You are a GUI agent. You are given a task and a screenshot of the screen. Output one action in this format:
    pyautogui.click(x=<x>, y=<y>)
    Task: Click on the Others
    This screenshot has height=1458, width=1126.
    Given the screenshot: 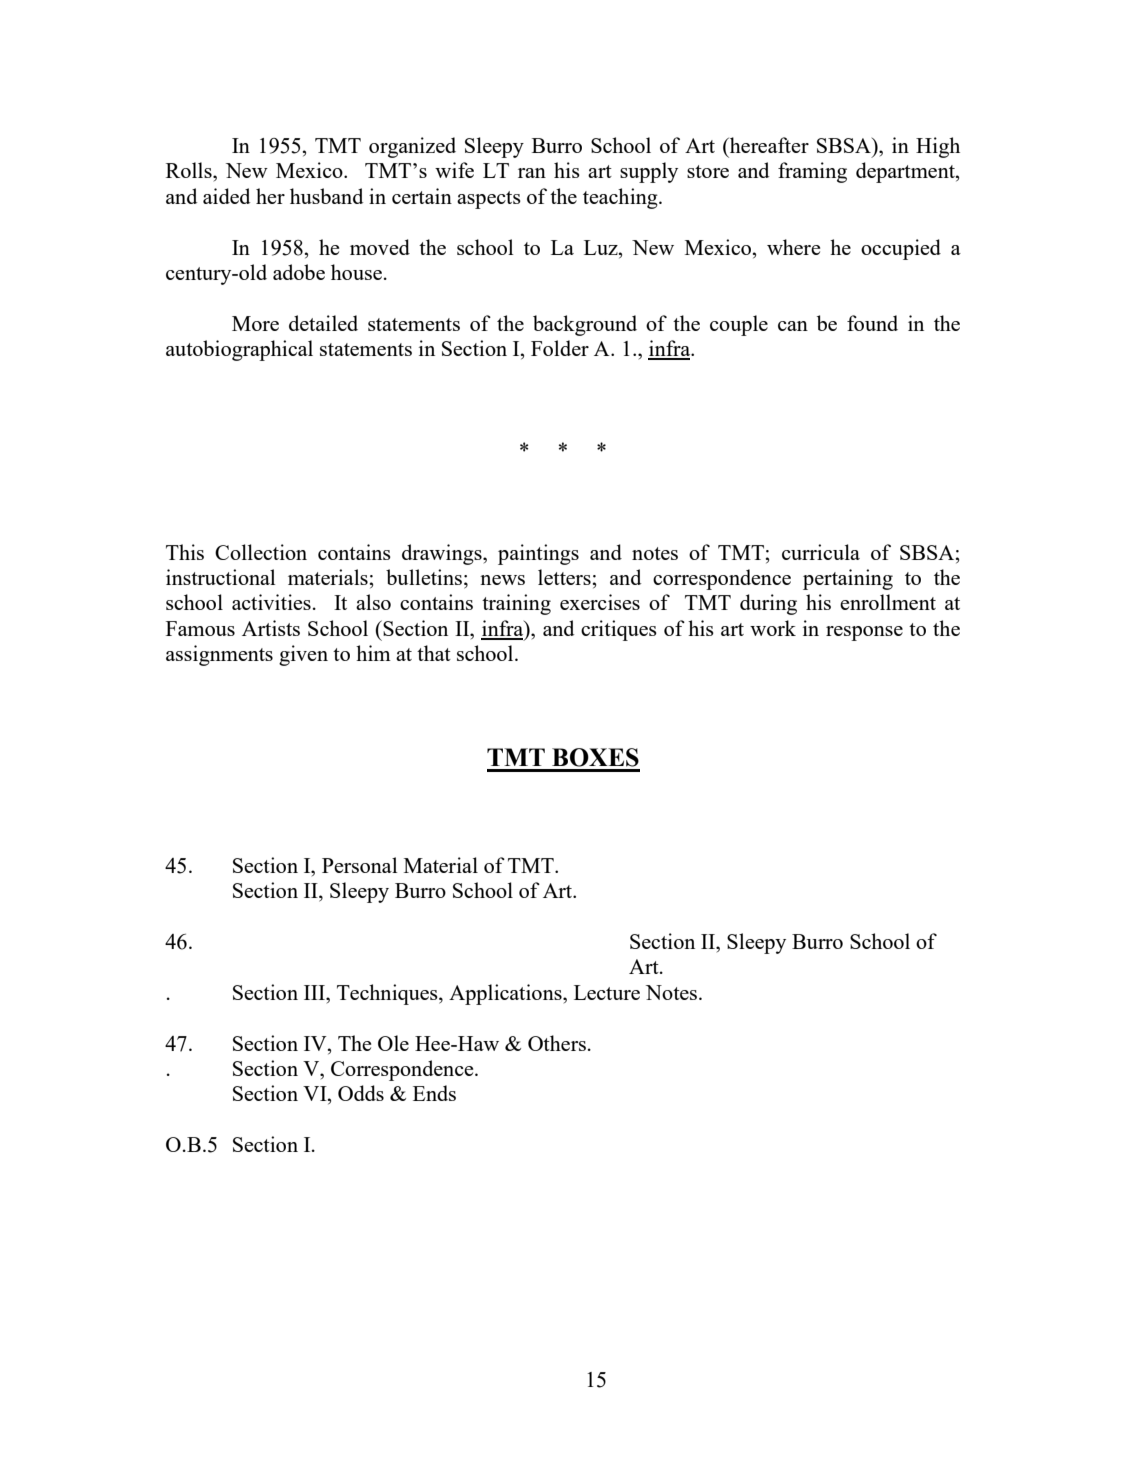 What is the action you would take?
    pyautogui.click(x=557, y=1043)
